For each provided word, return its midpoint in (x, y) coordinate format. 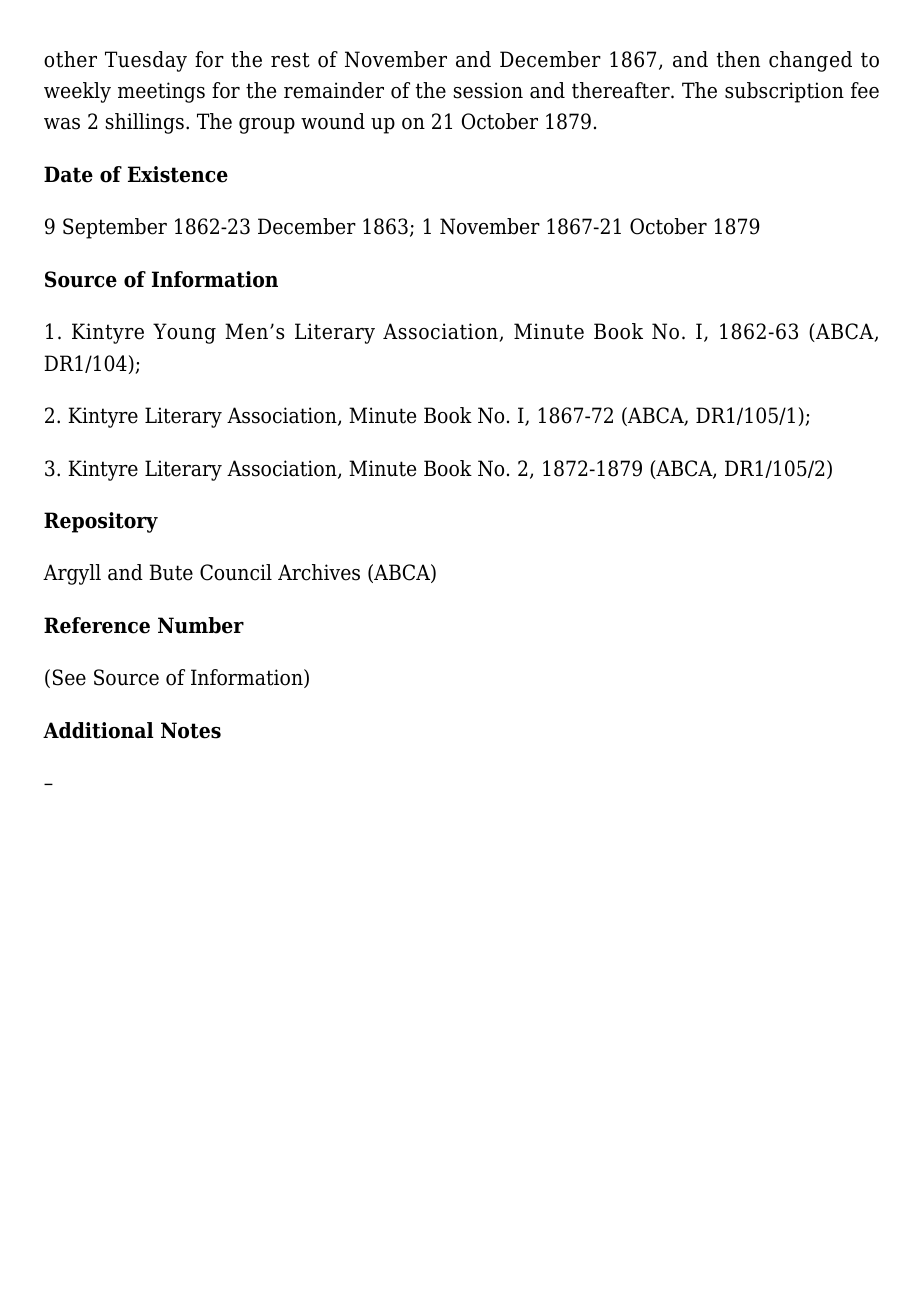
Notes (191, 730)
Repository (101, 522)
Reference (97, 625)
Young (184, 333)
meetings (161, 92)
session (488, 90)
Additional (98, 730)
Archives (319, 572)
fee (865, 90)
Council (236, 572)
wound (333, 121)
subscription (784, 92)
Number (201, 625)
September (115, 228)
